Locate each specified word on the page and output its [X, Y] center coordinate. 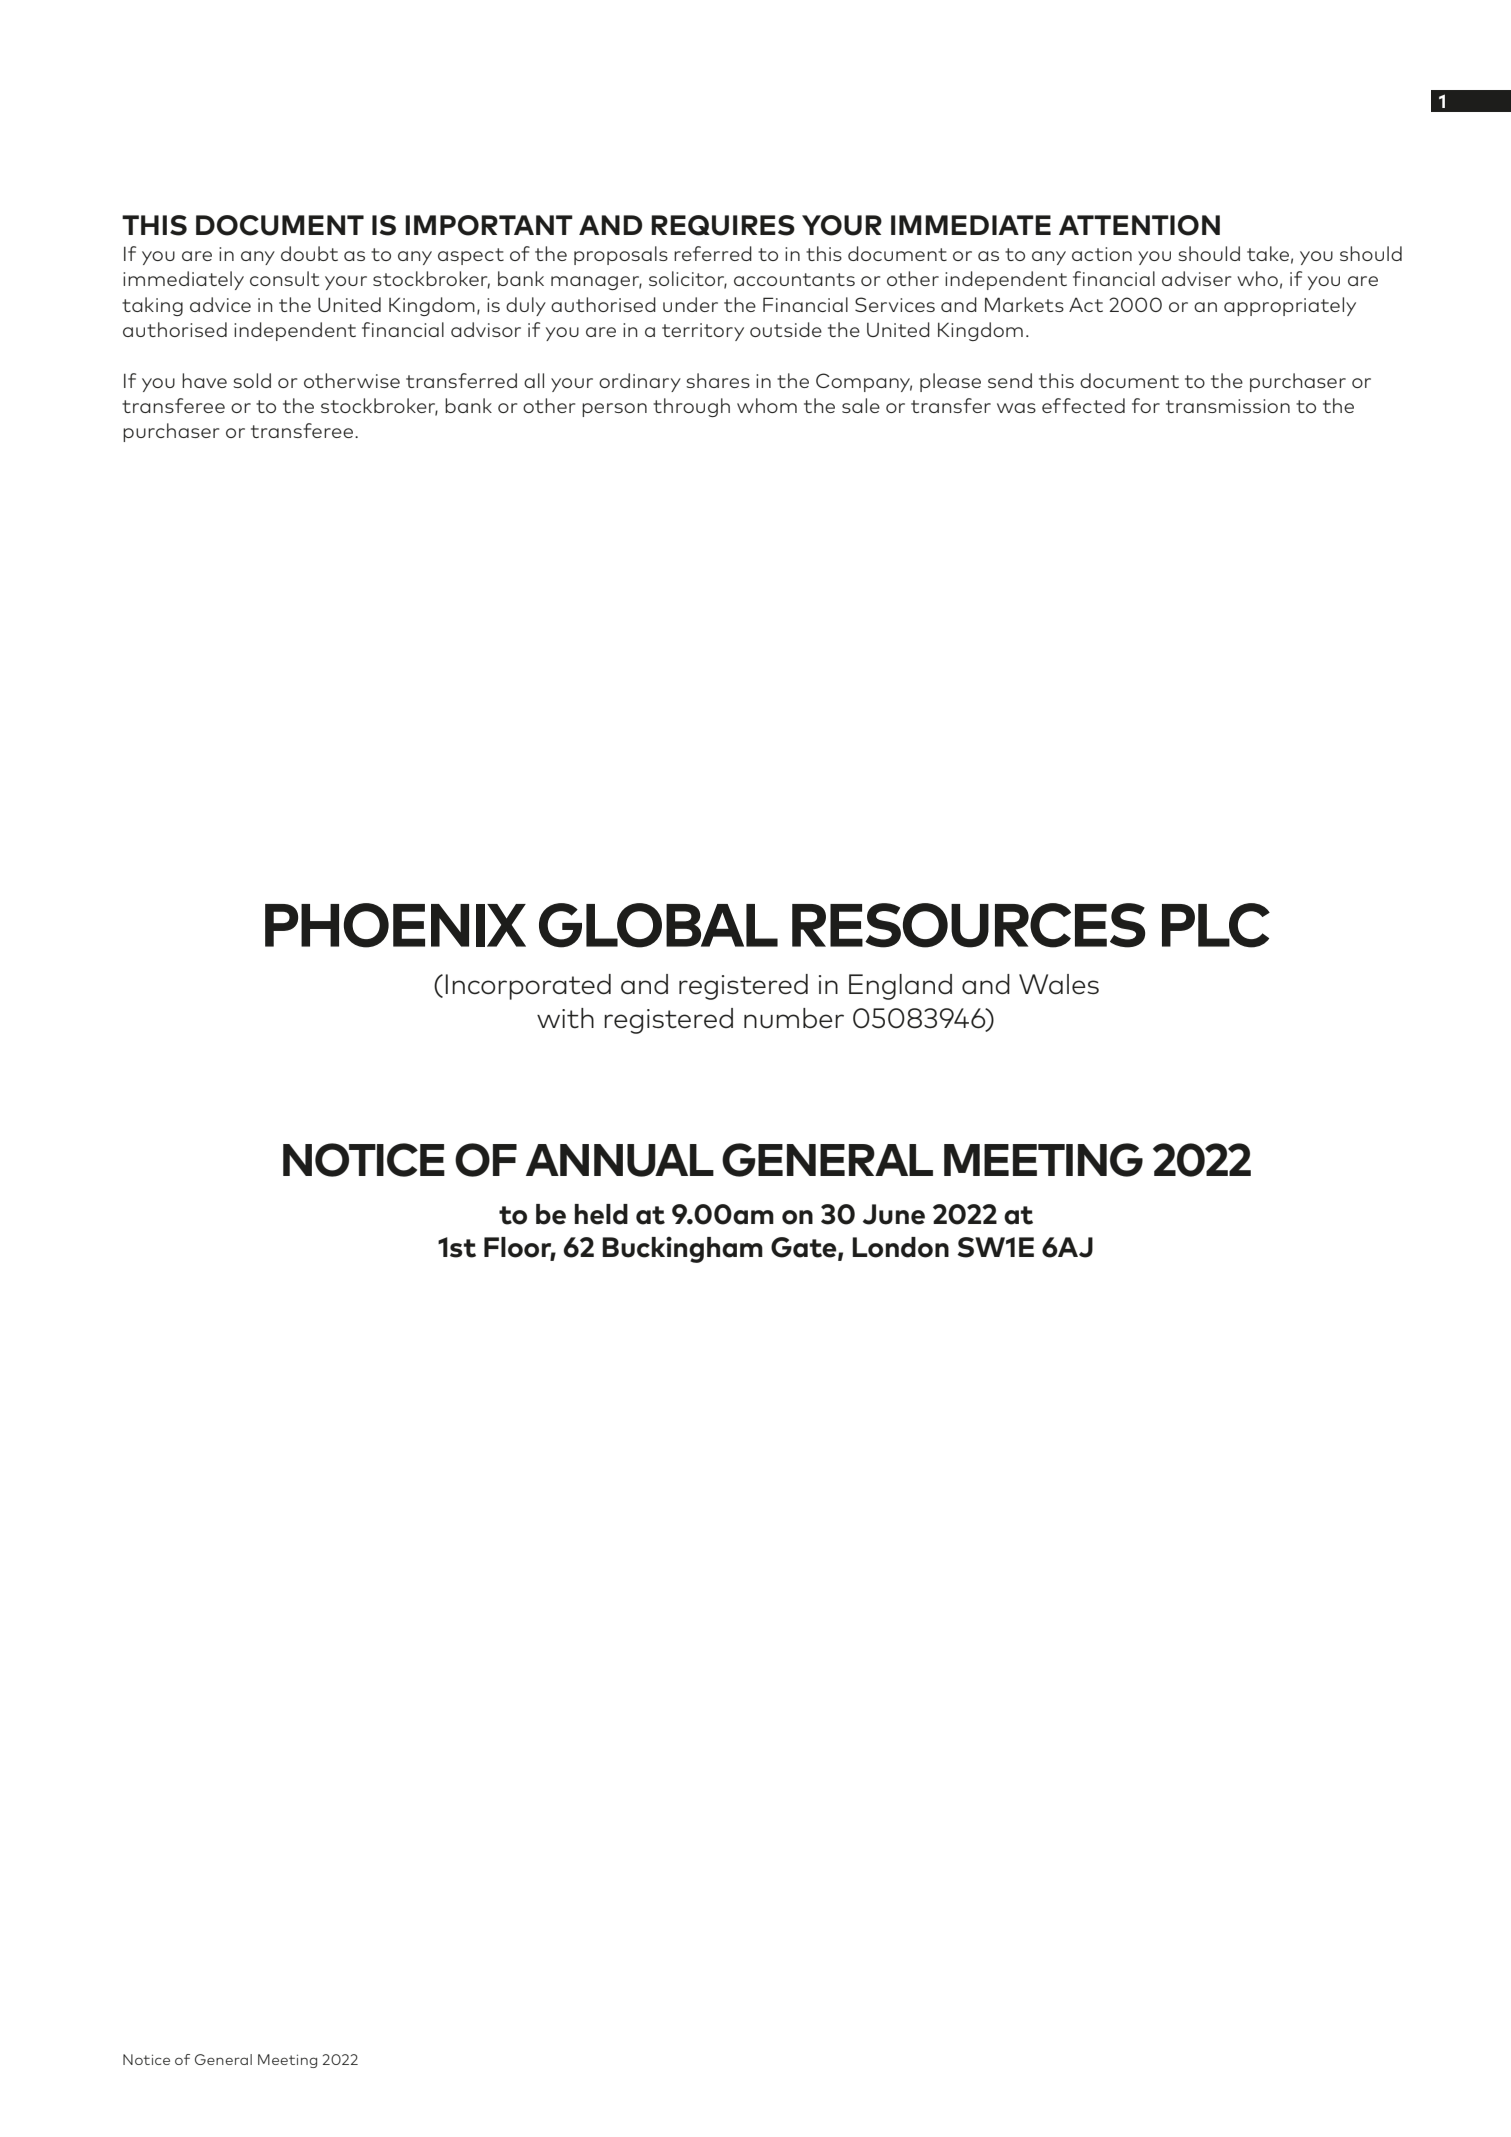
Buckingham [682, 1249]
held [601, 1214]
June [894, 1214]
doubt [309, 253]
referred [713, 253]
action [1102, 254]
